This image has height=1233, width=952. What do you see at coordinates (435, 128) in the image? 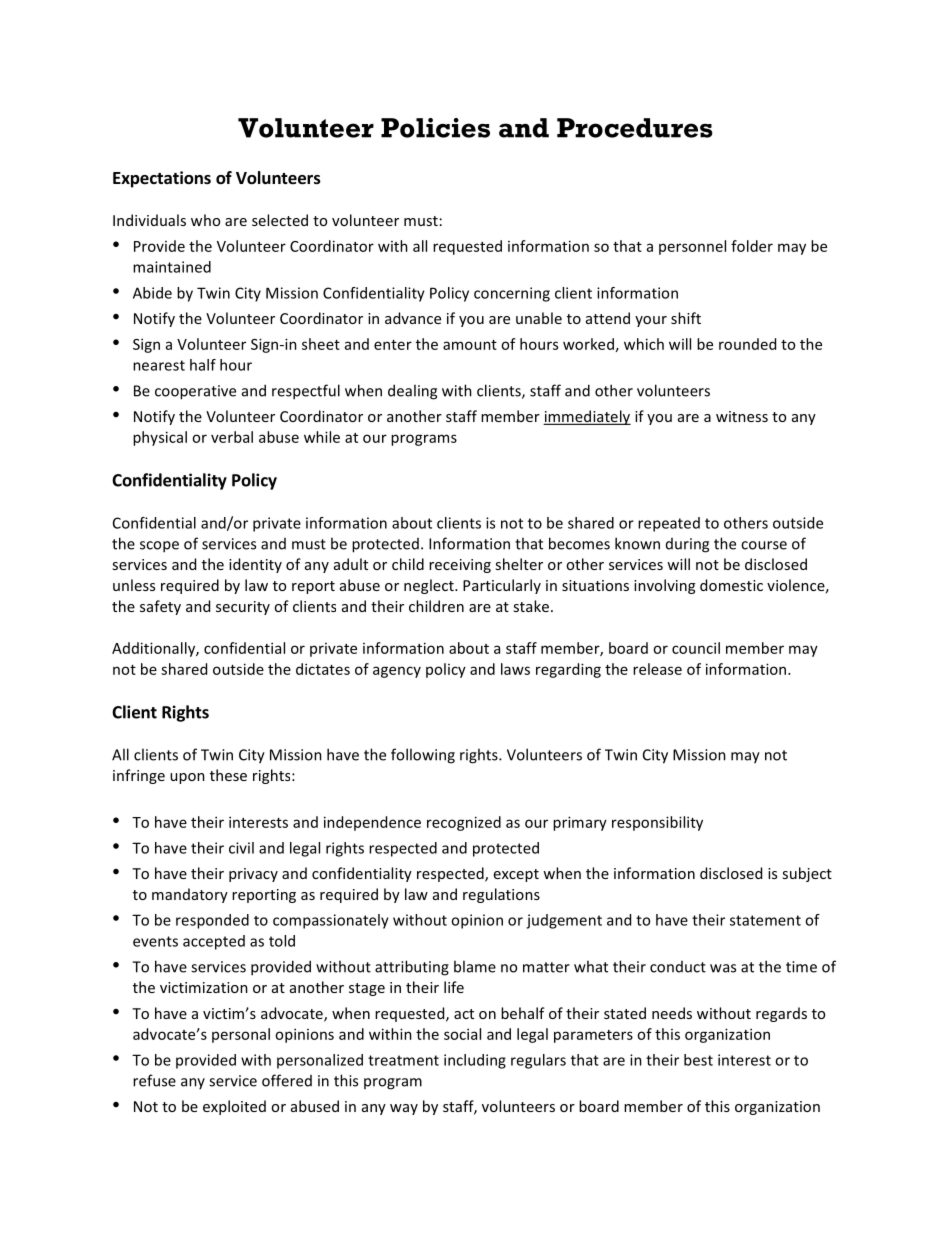
I see `Policies` at bounding box center [435, 128].
